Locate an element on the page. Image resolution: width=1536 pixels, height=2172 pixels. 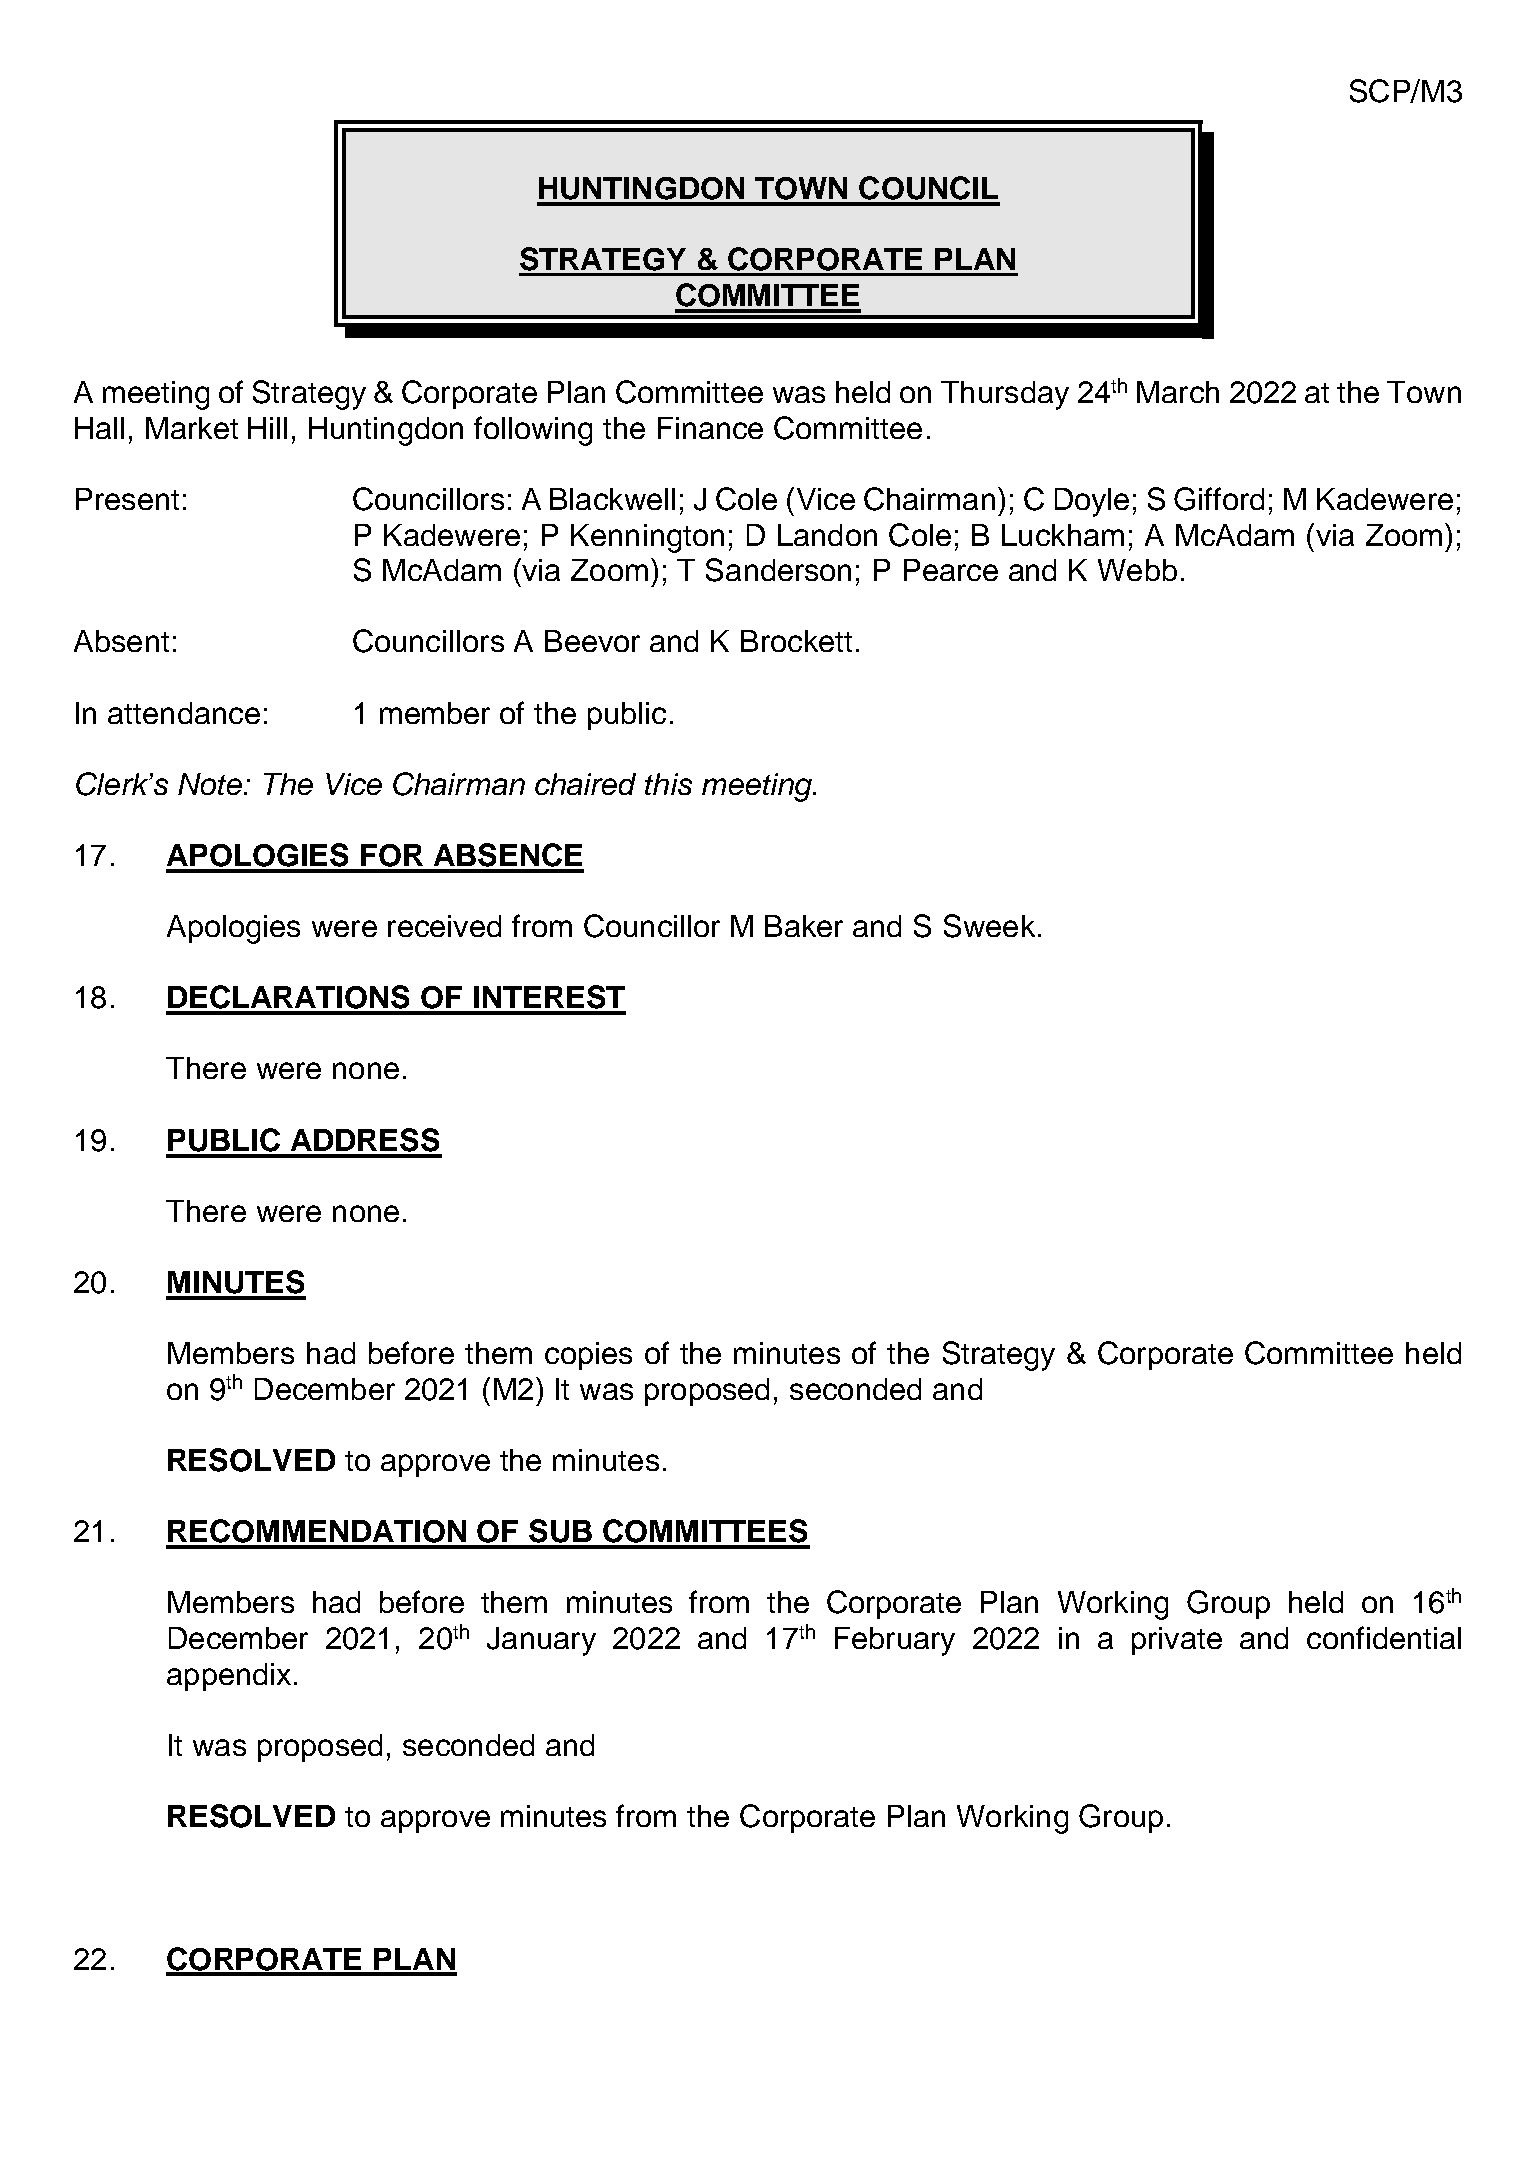
received is located at coordinates (444, 926).
